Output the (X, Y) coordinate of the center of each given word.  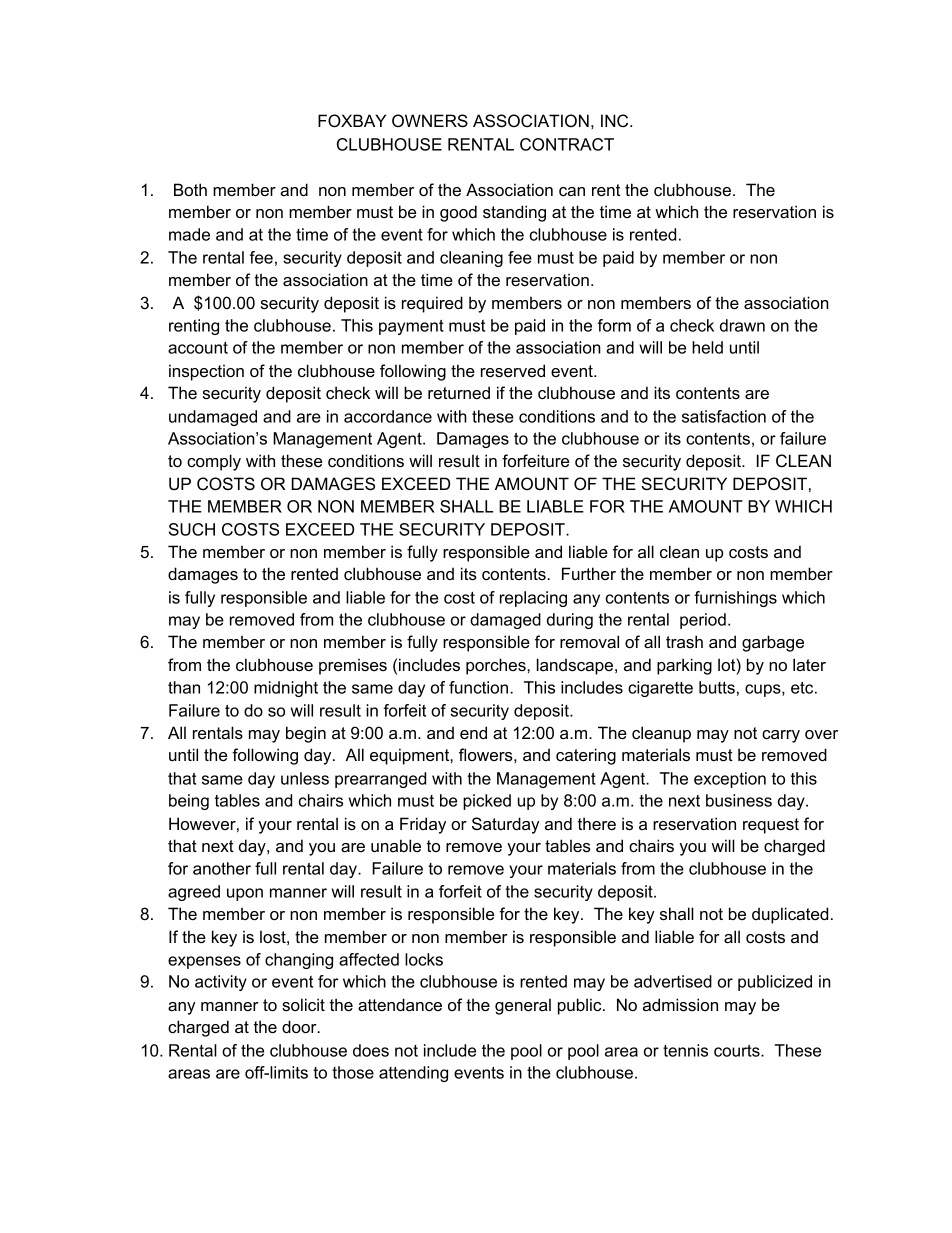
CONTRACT (567, 144)
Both (190, 189)
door (300, 1026)
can (572, 191)
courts (738, 1051)
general (523, 1006)
